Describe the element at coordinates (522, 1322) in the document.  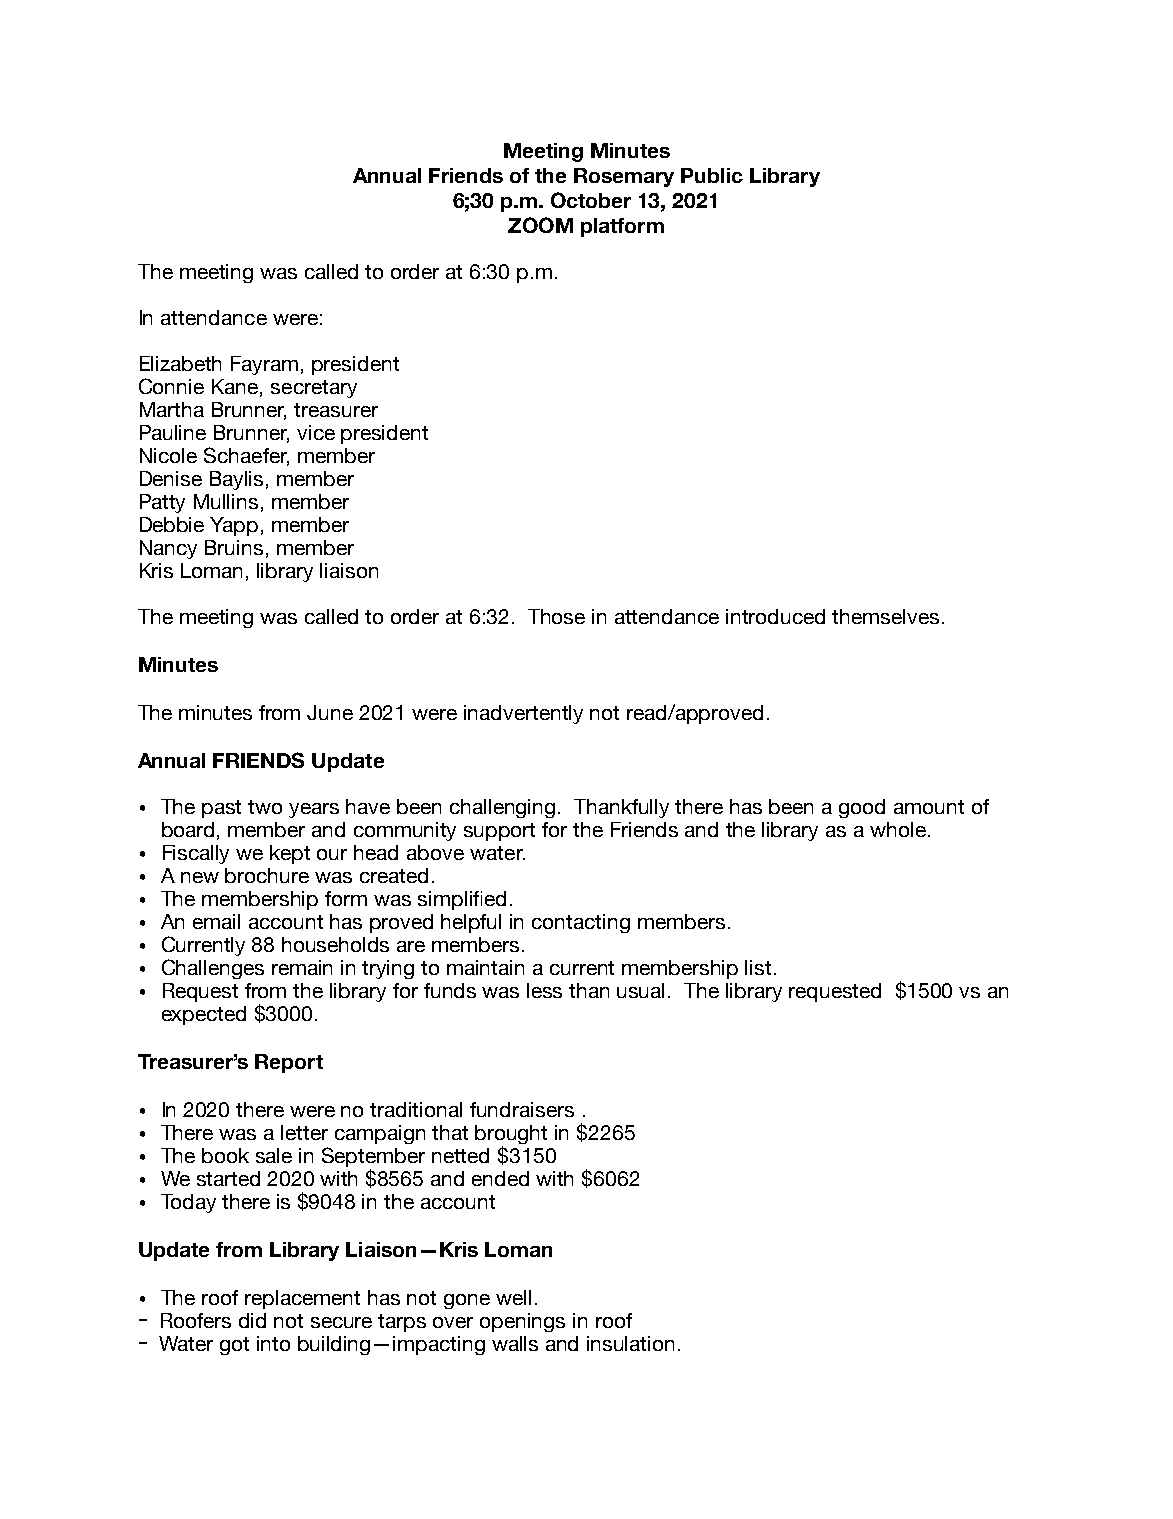
I see `openings` at that location.
